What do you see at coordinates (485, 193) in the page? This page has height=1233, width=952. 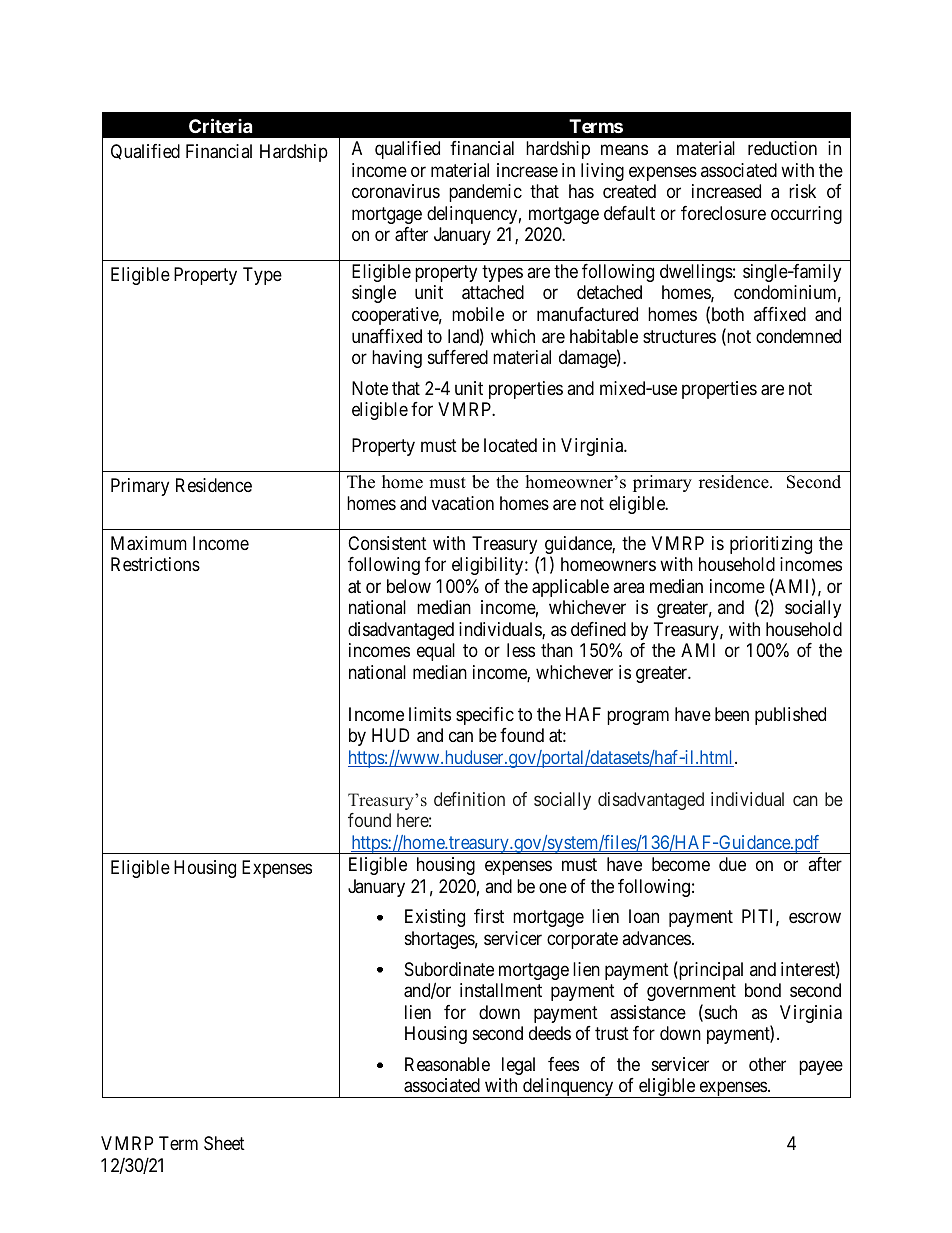 I see `pandemic` at bounding box center [485, 193].
